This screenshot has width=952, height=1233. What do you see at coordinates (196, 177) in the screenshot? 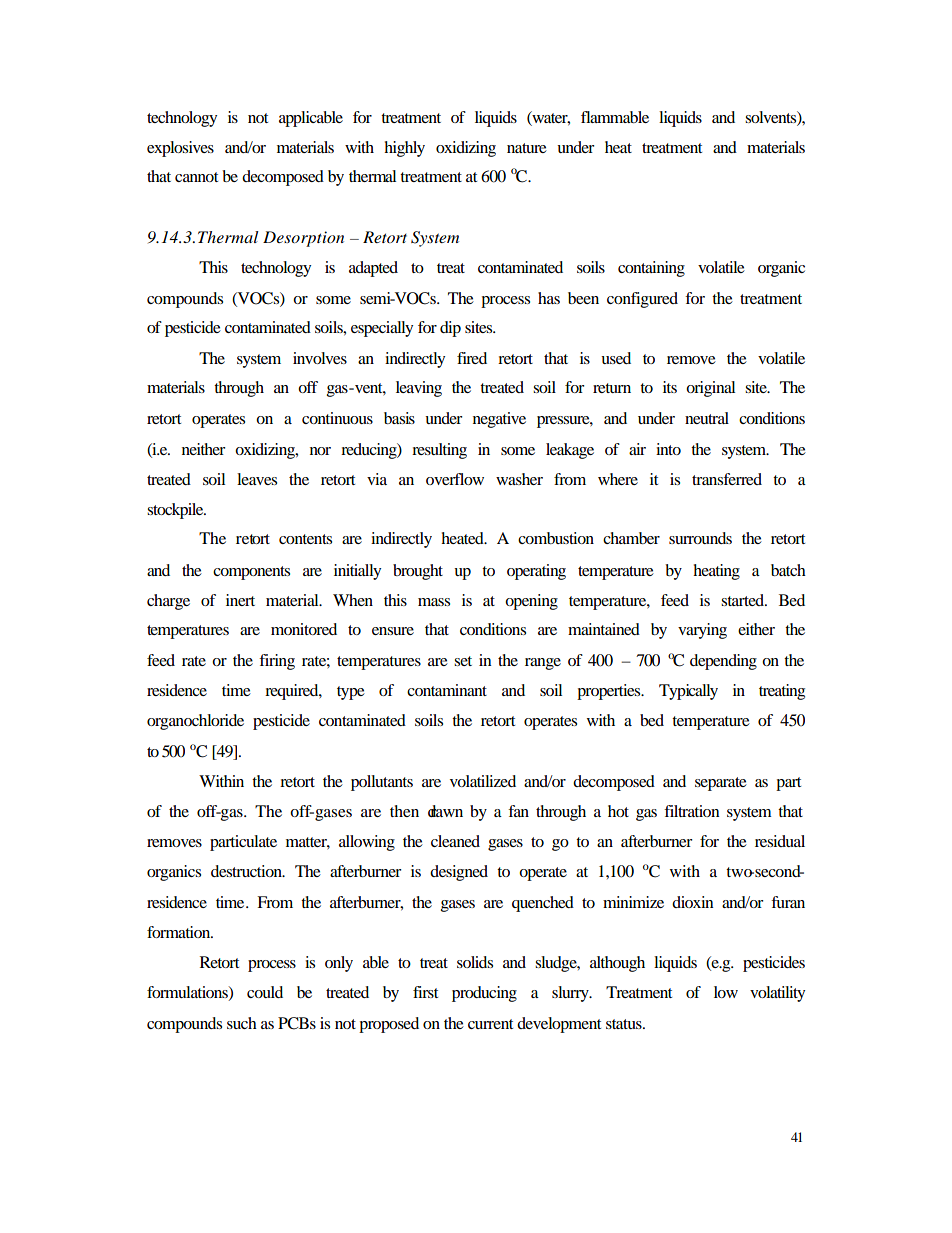
I see `cannot` at bounding box center [196, 177].
